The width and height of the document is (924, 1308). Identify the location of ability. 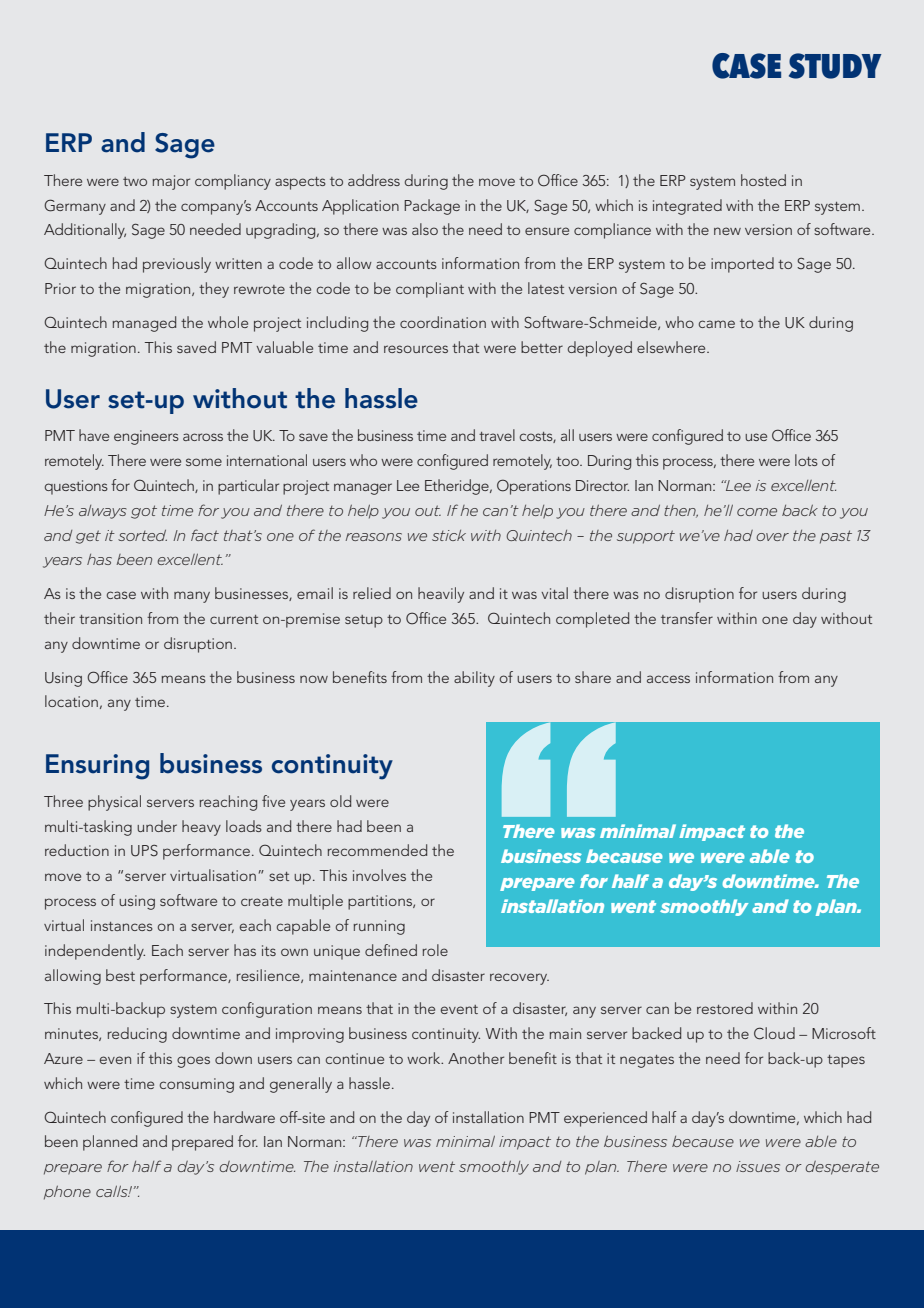
(474, 679).
